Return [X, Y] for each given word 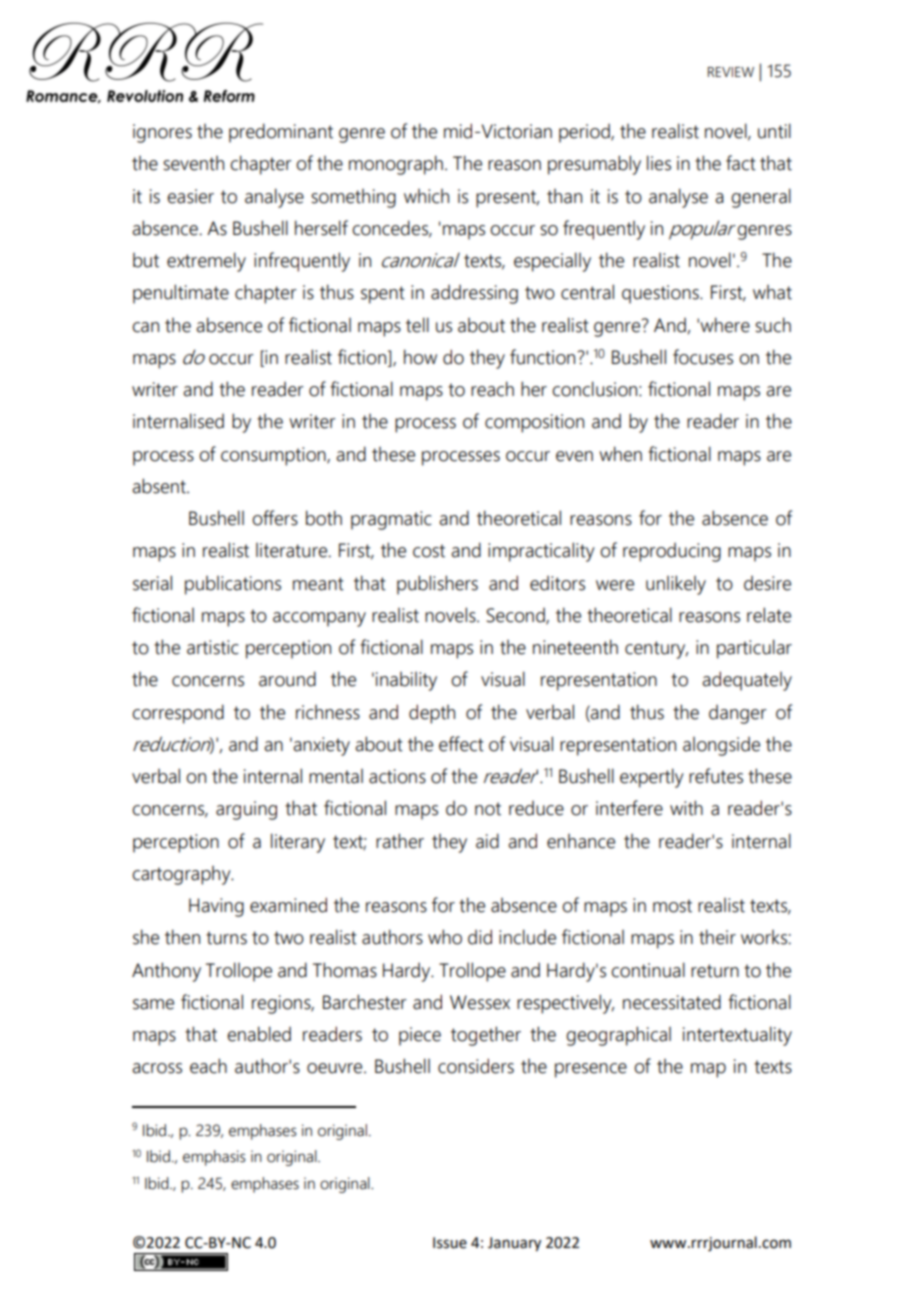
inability [406, 681]
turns [226, 938]
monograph [396, 165]
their [717, 937]
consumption [274, 456]
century [656, 650]
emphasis [214, 1158]
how [420, 357]
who [445, 937]
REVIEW [731, 72]
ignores [162, 133]
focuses [703, 357]
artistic [212, 647]
